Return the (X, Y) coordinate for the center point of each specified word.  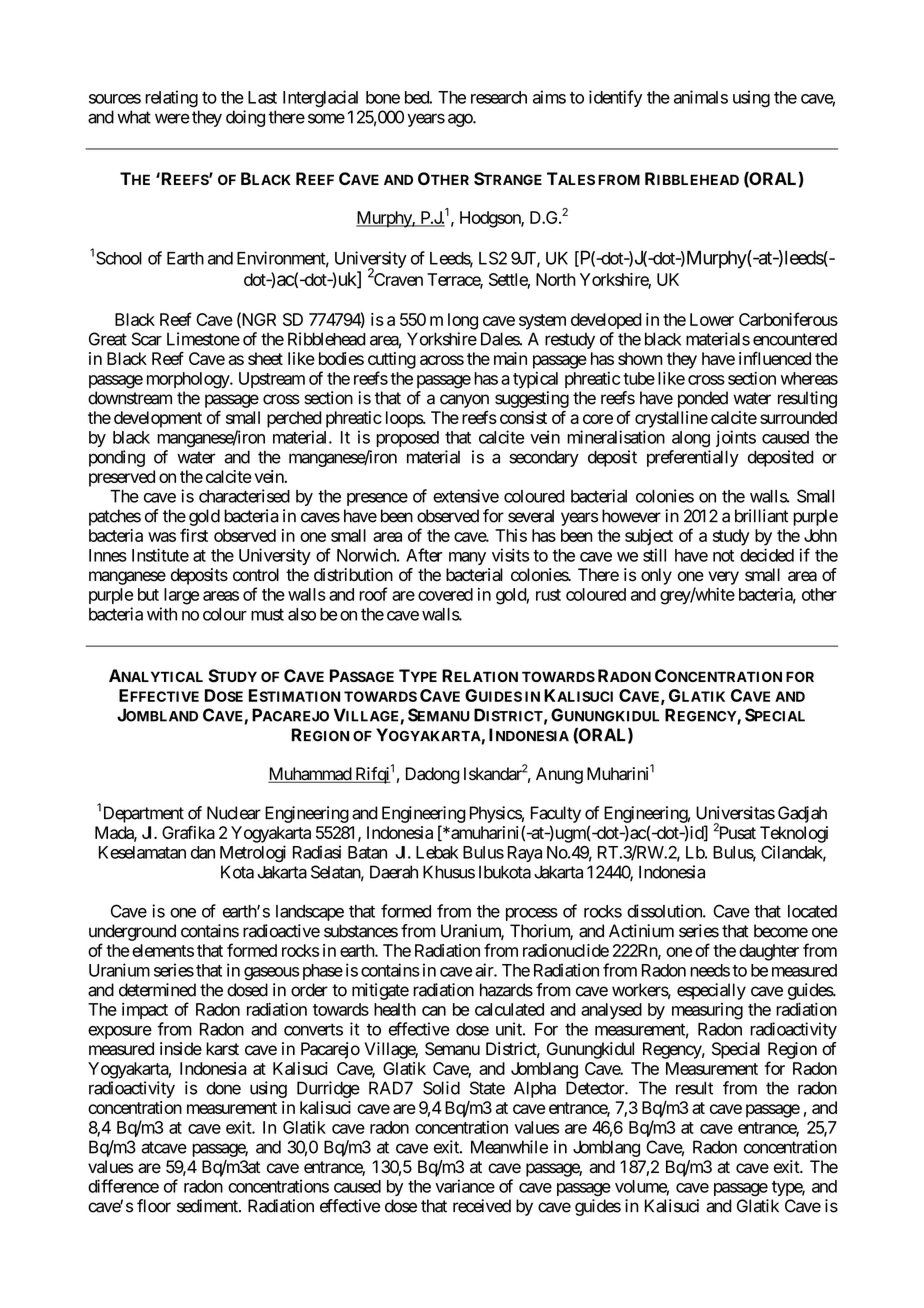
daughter (769, 952)
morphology (189, 380)
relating (171, 99)
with (162, 614)
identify (615, 98)
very (723, 578)
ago (461, 120)
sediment (208, 1206)
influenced (775, 358)
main (510, 358)
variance (465, 1186)
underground (132, 932)
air (485, 970)
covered (445, 594)
